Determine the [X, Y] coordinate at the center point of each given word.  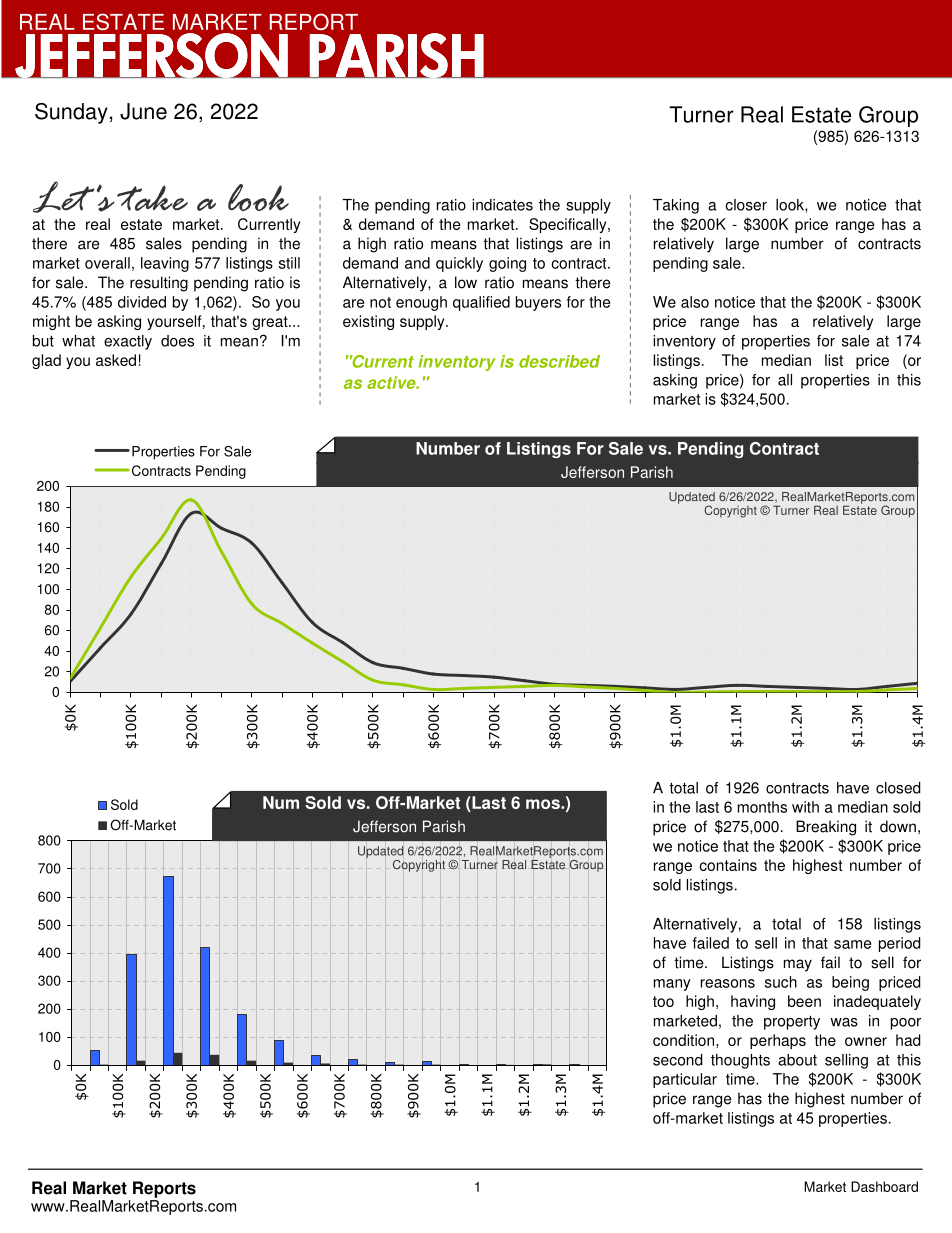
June [143, 111]
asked [116, 360]
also [695, 302]
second [678, 1060]
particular [685, 1080]
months [762, 807]
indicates [502, 205]
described [559, 361]
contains [728, 865]
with [805, 807]
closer [746, 205]
